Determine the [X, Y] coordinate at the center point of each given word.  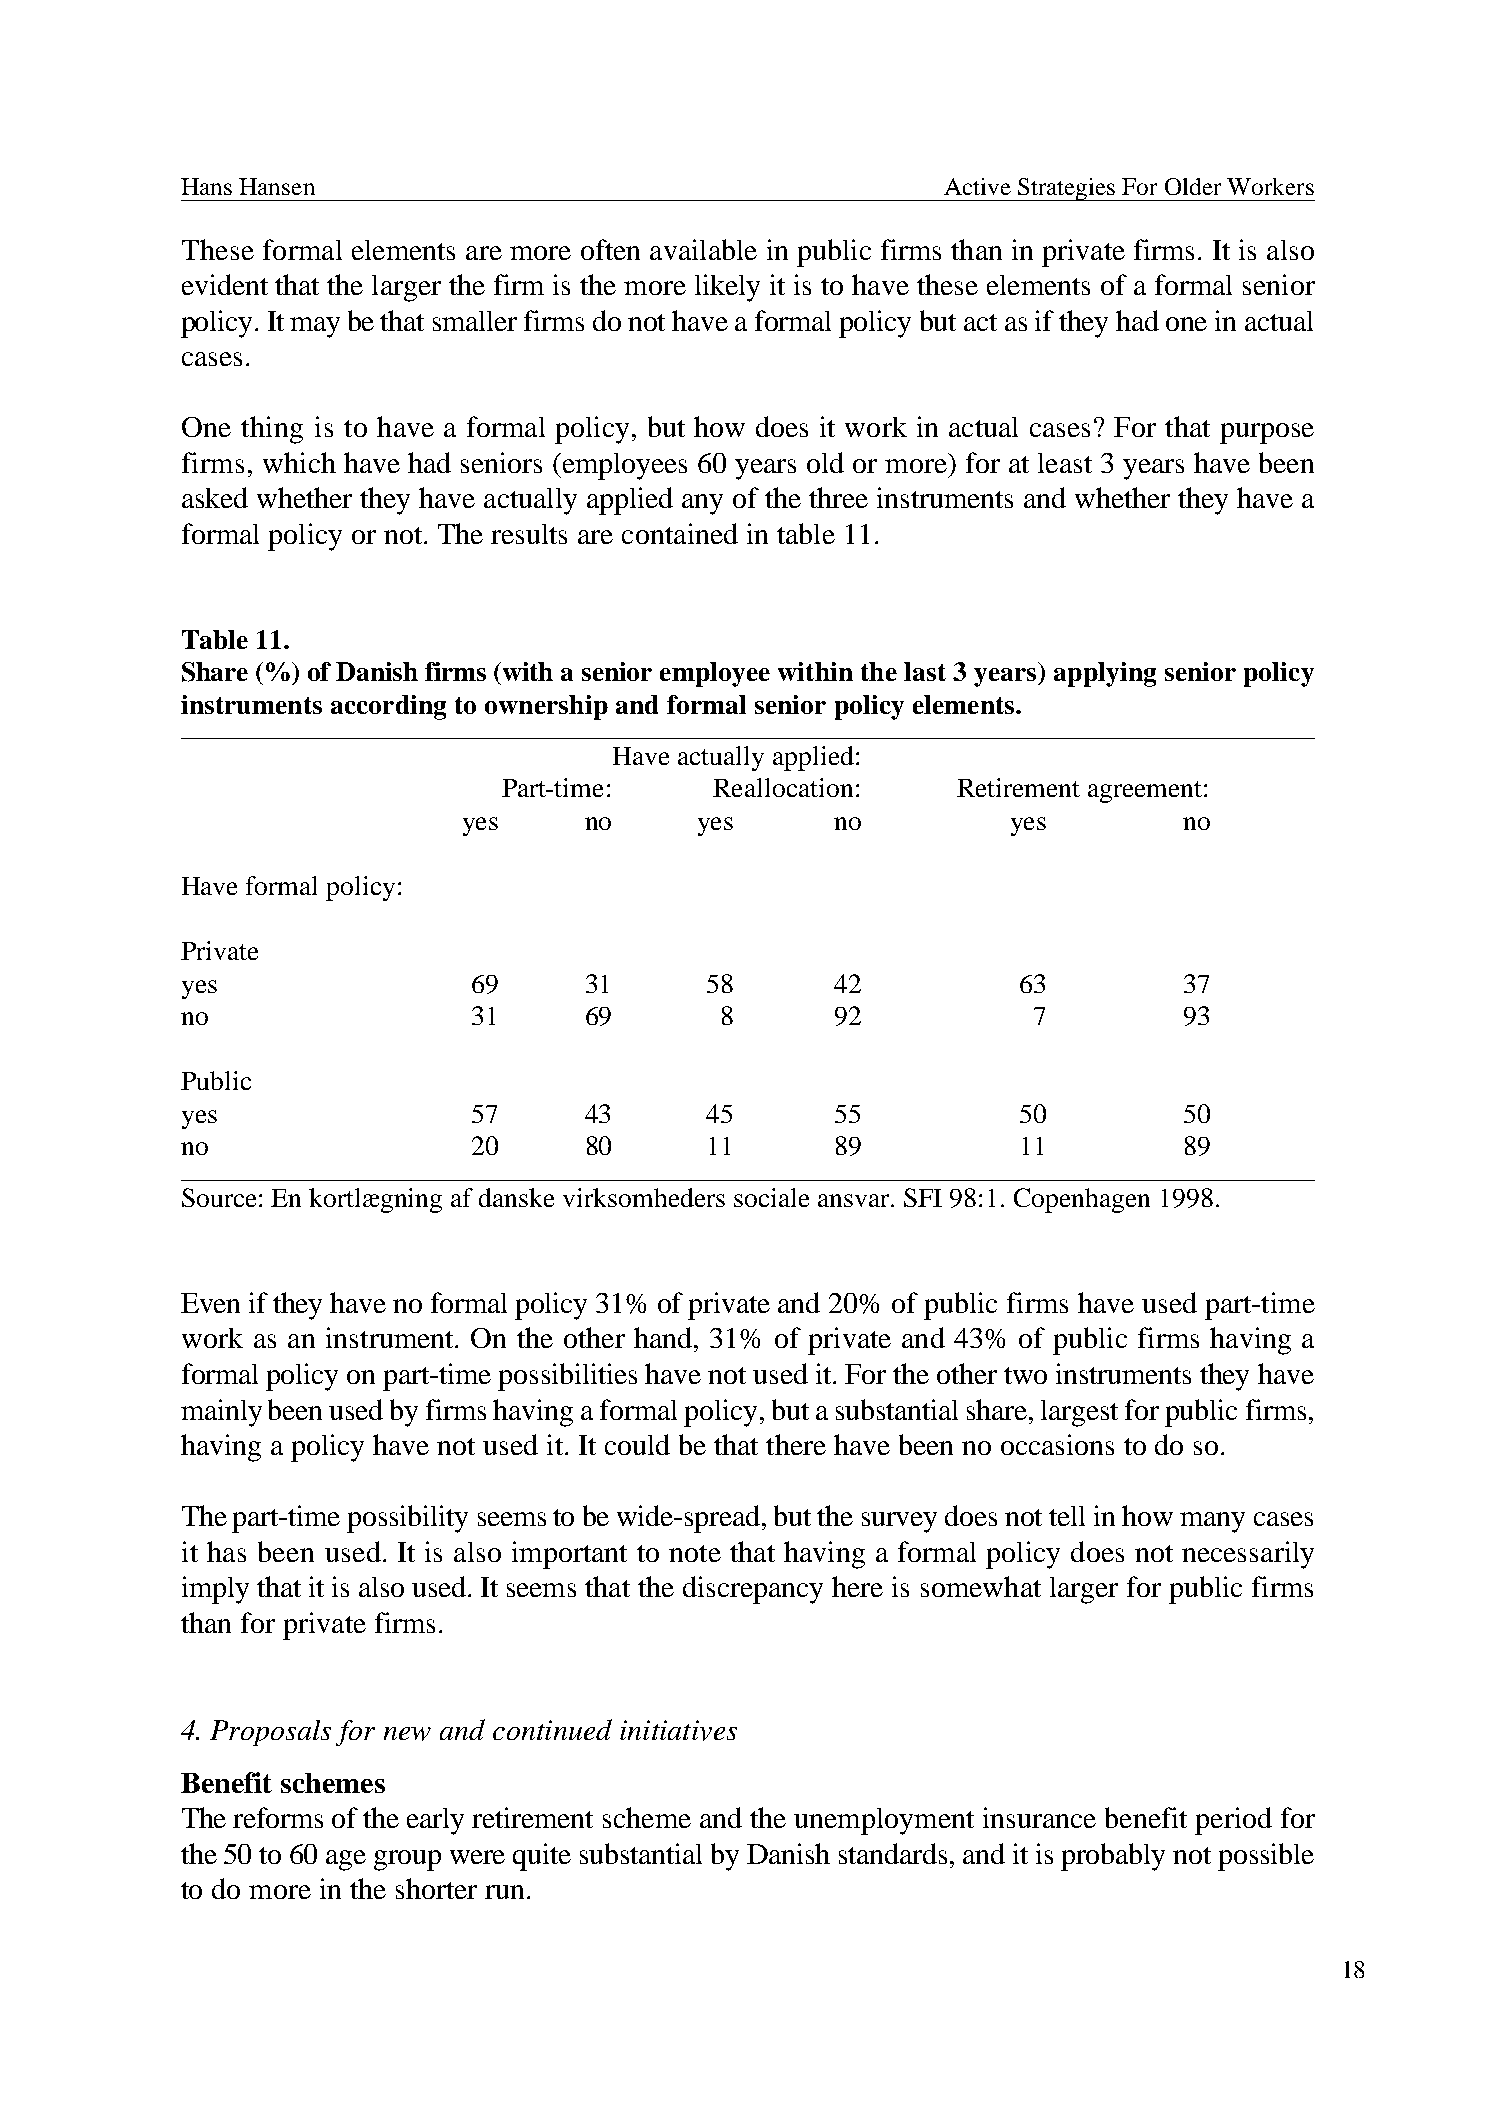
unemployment [884, 1821]
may [315, 327]
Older [1193, 186]
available [703, 249]
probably [1113, 1857]
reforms [278, 1817]
